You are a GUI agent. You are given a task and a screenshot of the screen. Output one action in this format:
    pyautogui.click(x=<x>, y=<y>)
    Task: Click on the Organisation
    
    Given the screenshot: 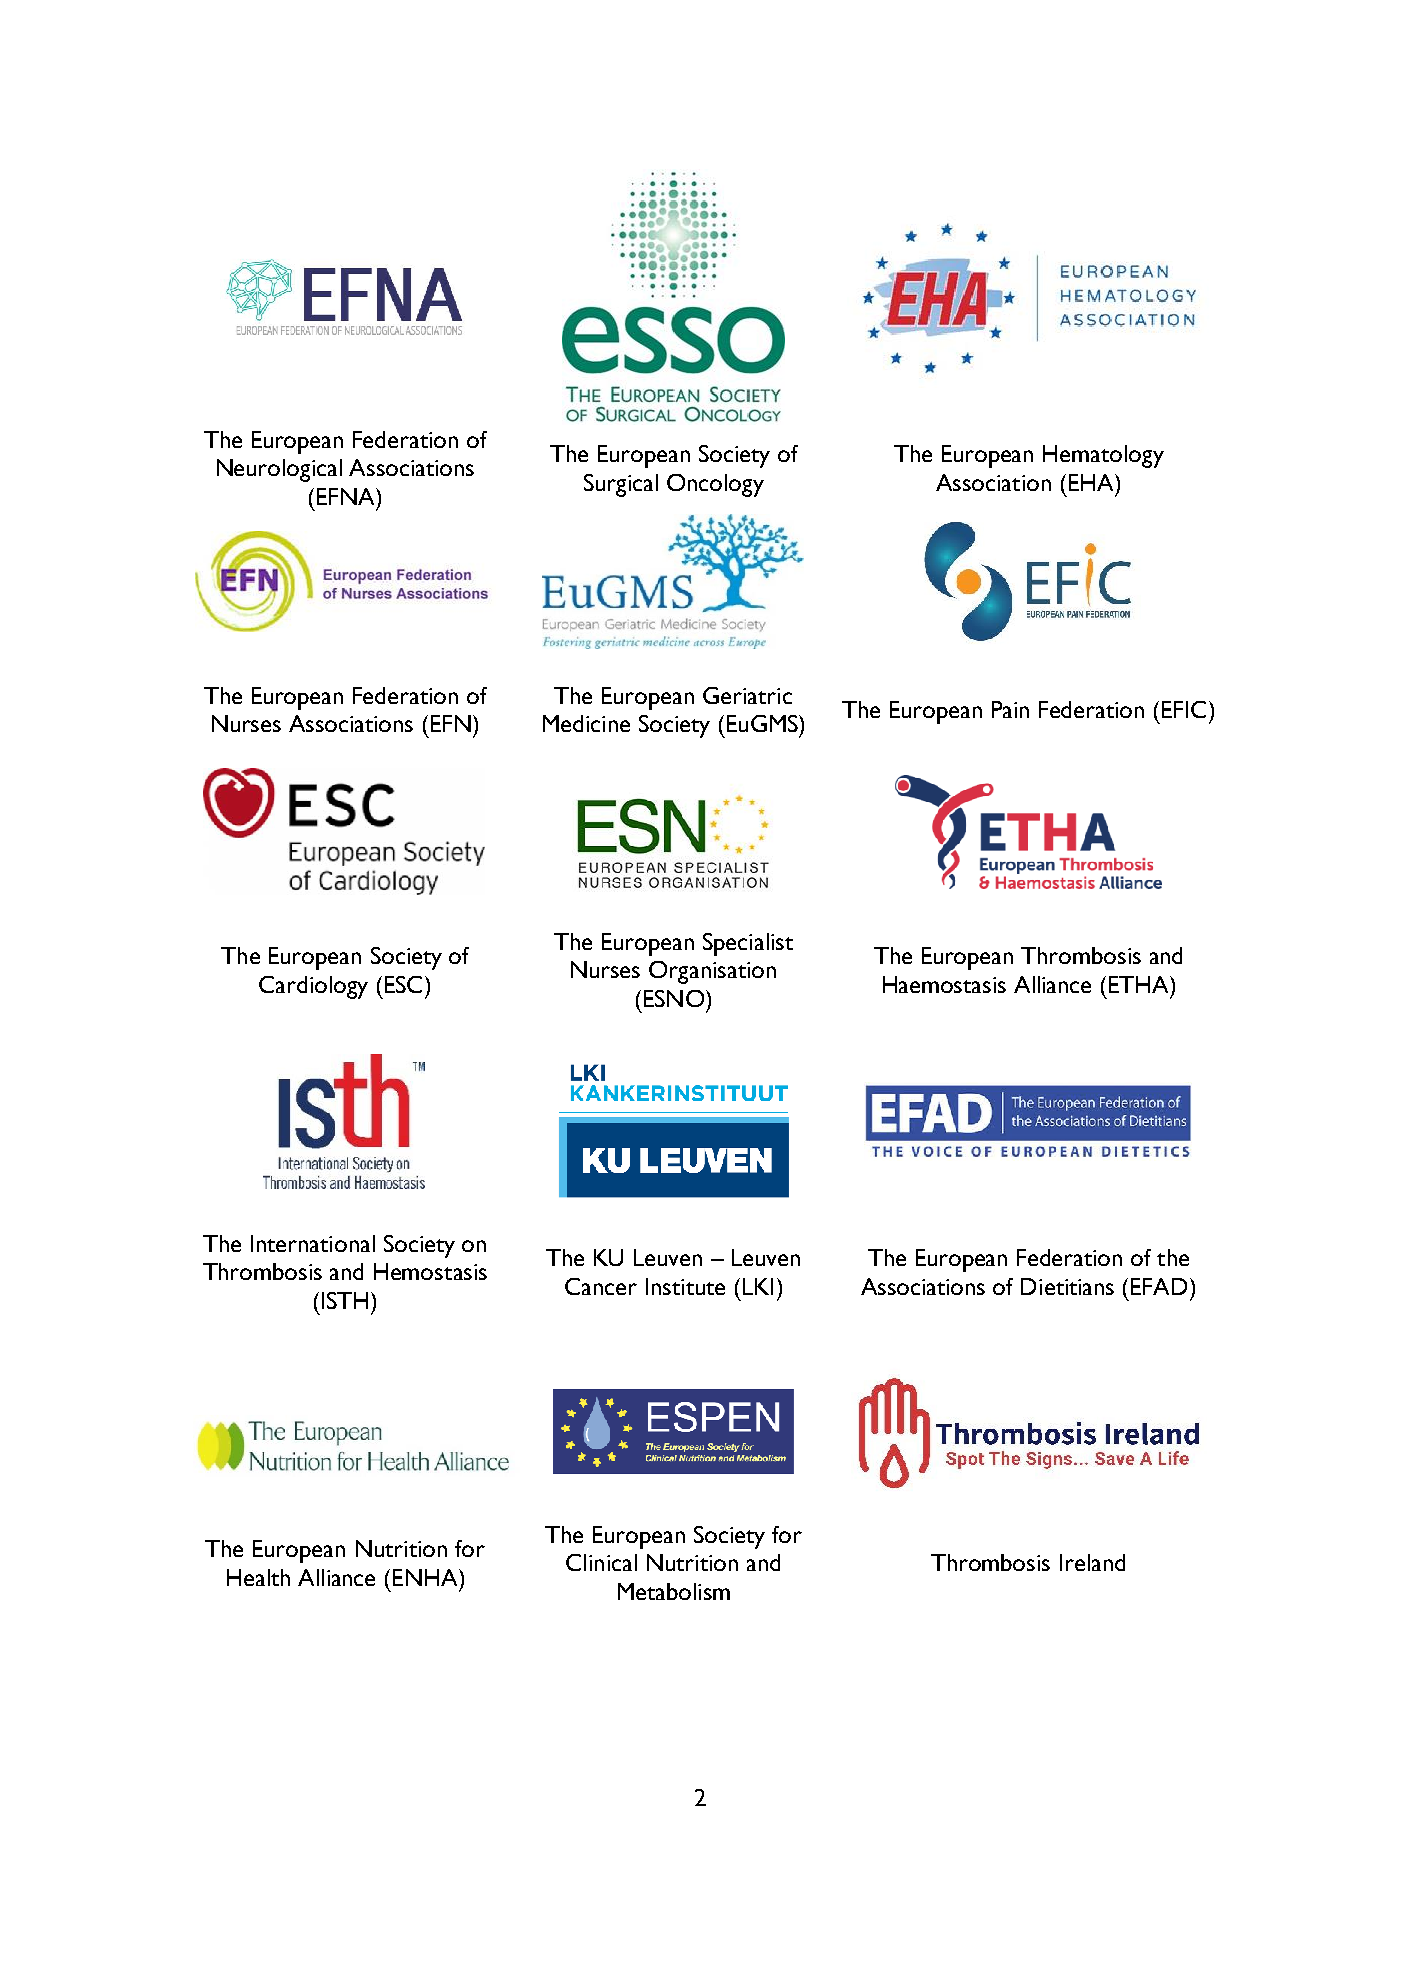 What is the action you would take?
    pyautogui.click(x=712, y=972)
